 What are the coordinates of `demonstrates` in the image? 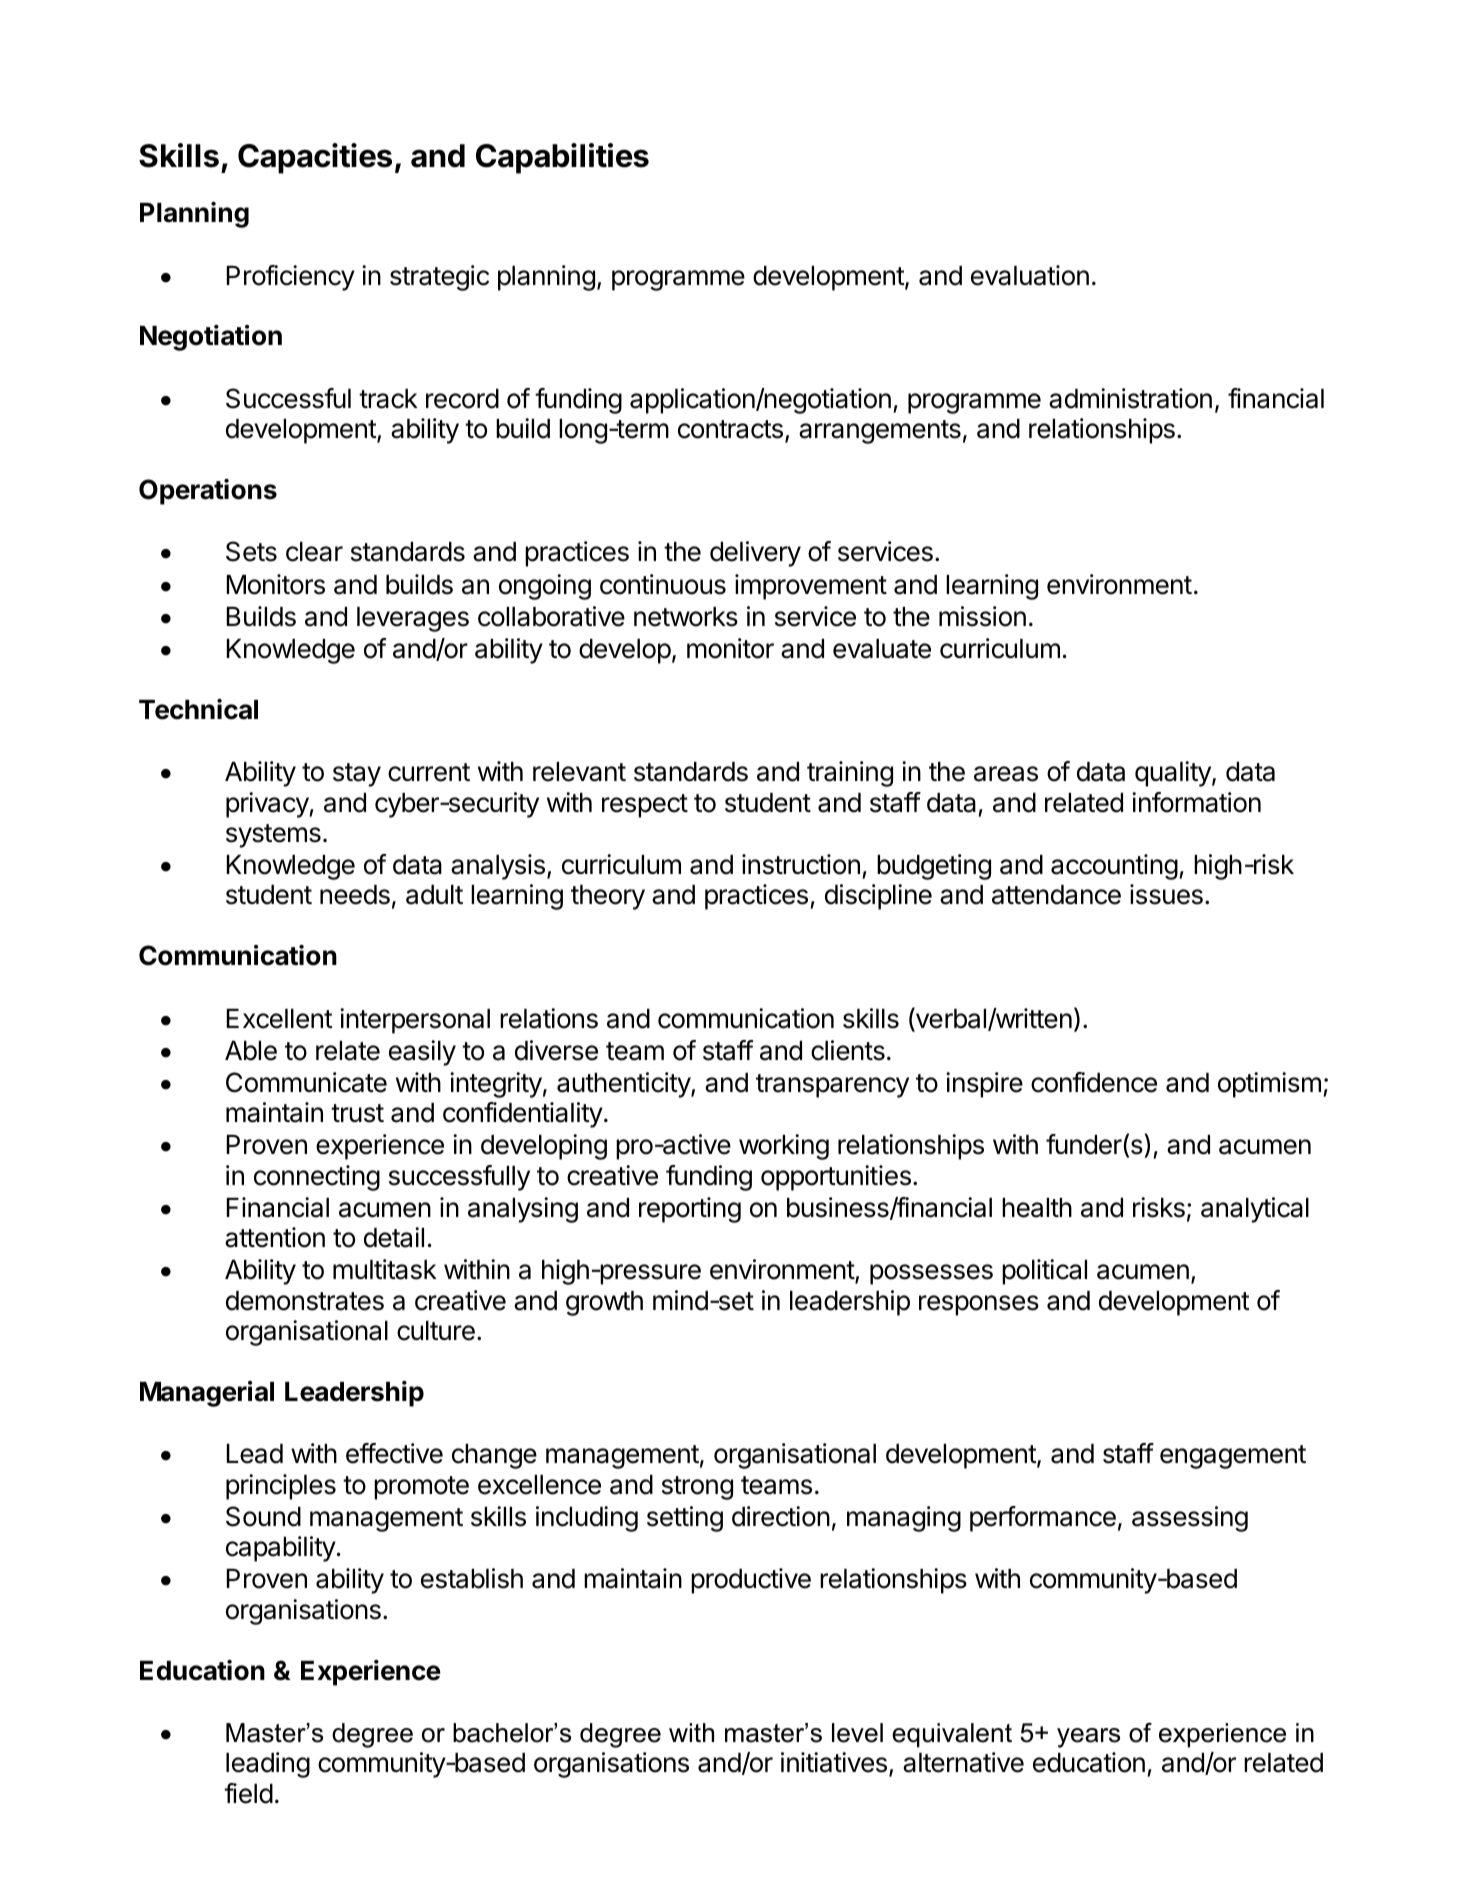 It's located at (305, 1301).
